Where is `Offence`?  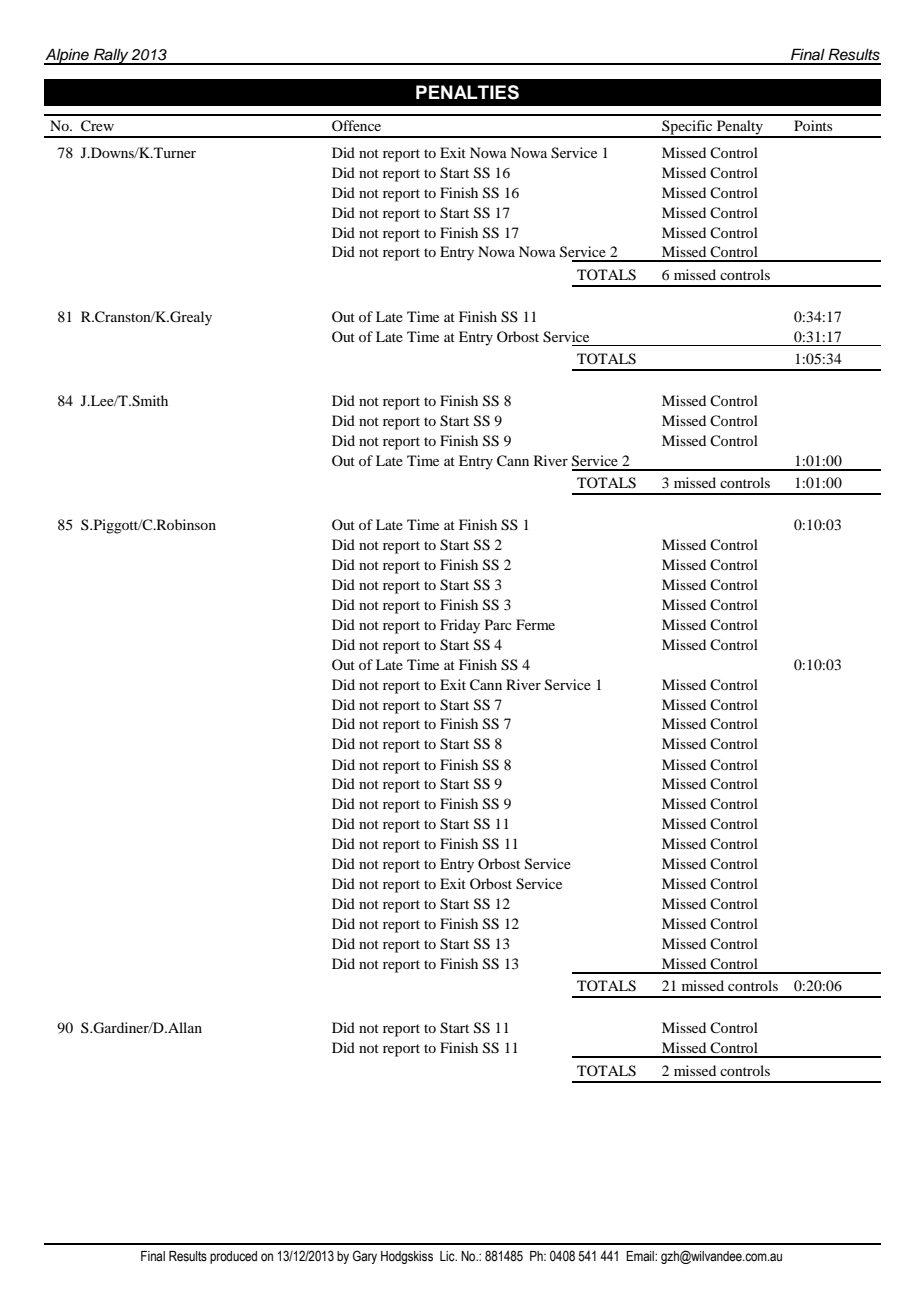
Offence is located at coordinates (356, 125).
